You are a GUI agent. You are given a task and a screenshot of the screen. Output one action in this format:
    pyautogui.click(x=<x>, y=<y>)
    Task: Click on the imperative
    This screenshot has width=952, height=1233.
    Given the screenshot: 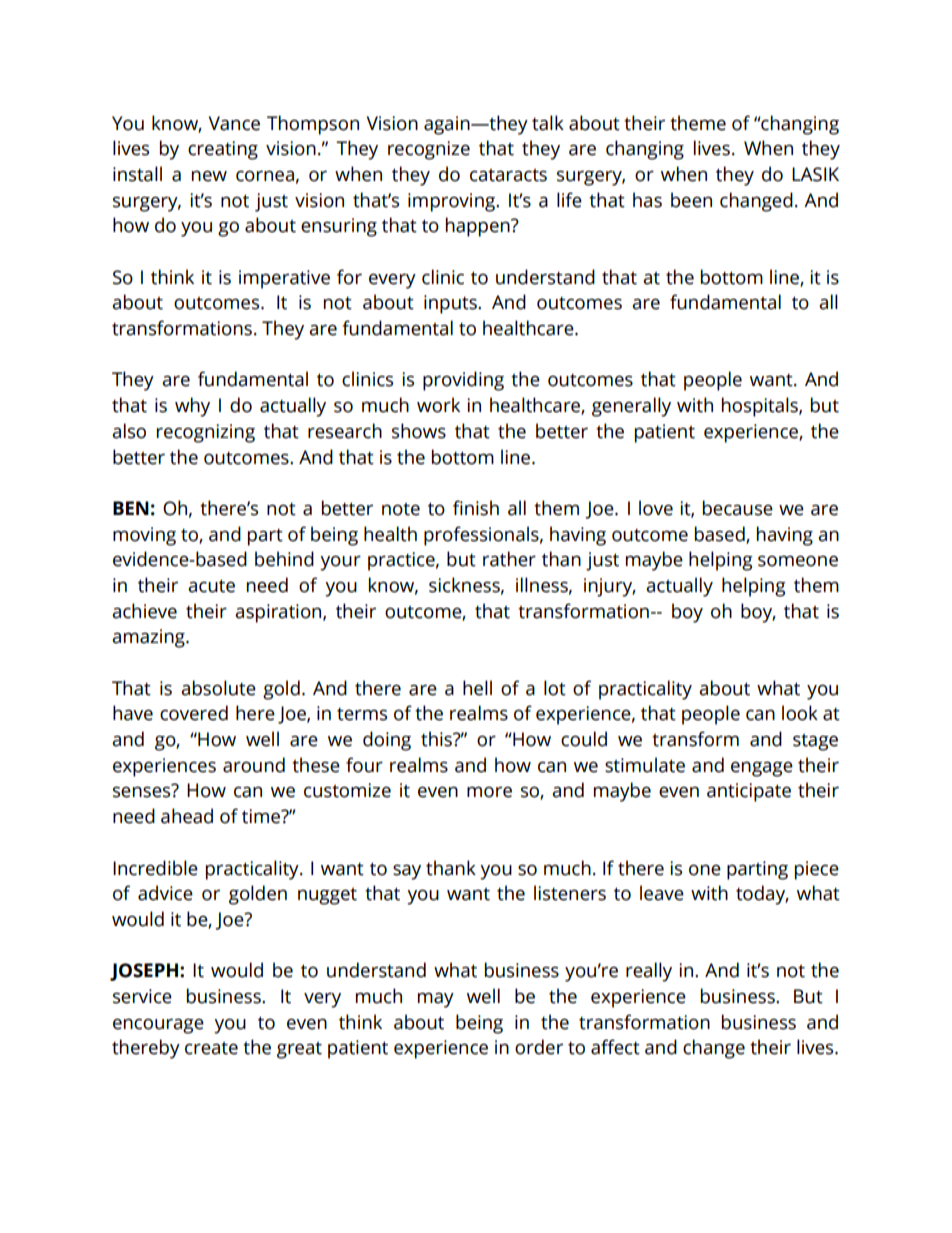 What is the action you would take?
    pyautogui.click(x=284, y=279)
